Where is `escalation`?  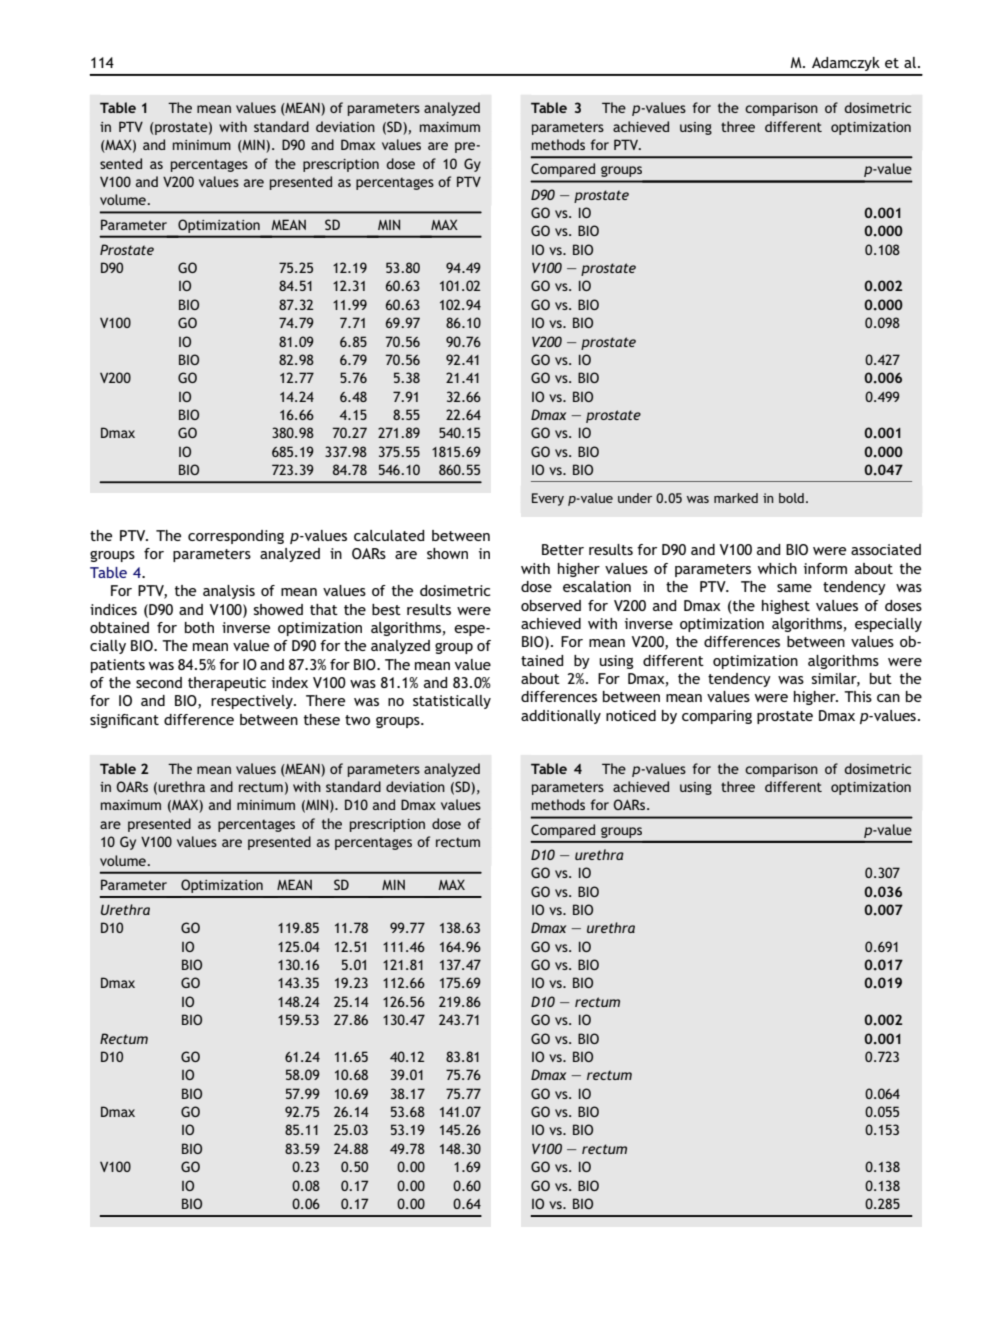 escalation is located at coordinates (597, 586).
